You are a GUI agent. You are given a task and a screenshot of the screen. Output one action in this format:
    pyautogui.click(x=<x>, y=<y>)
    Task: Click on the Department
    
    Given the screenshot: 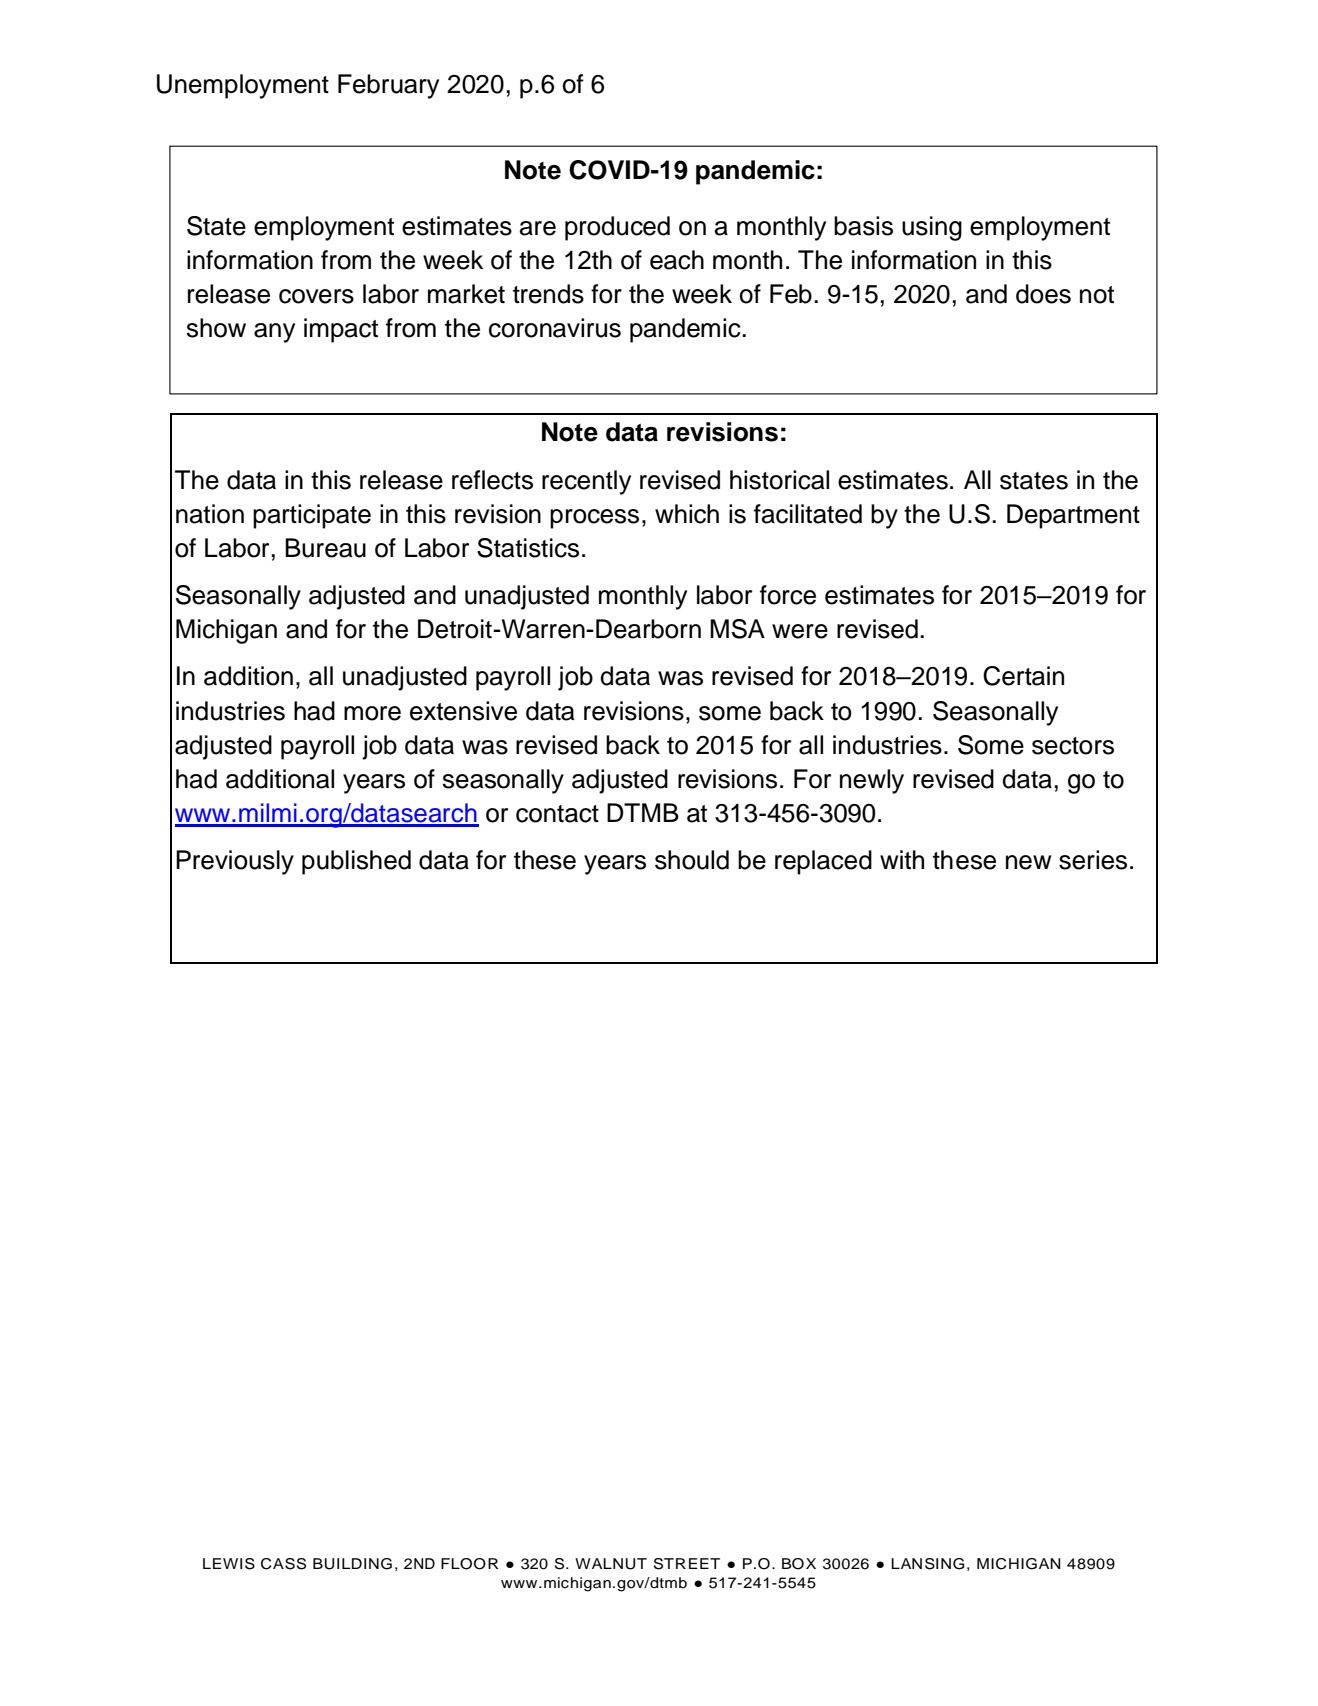 What is the action you would take?
    pyautogui.click(x=1073, y=516)
